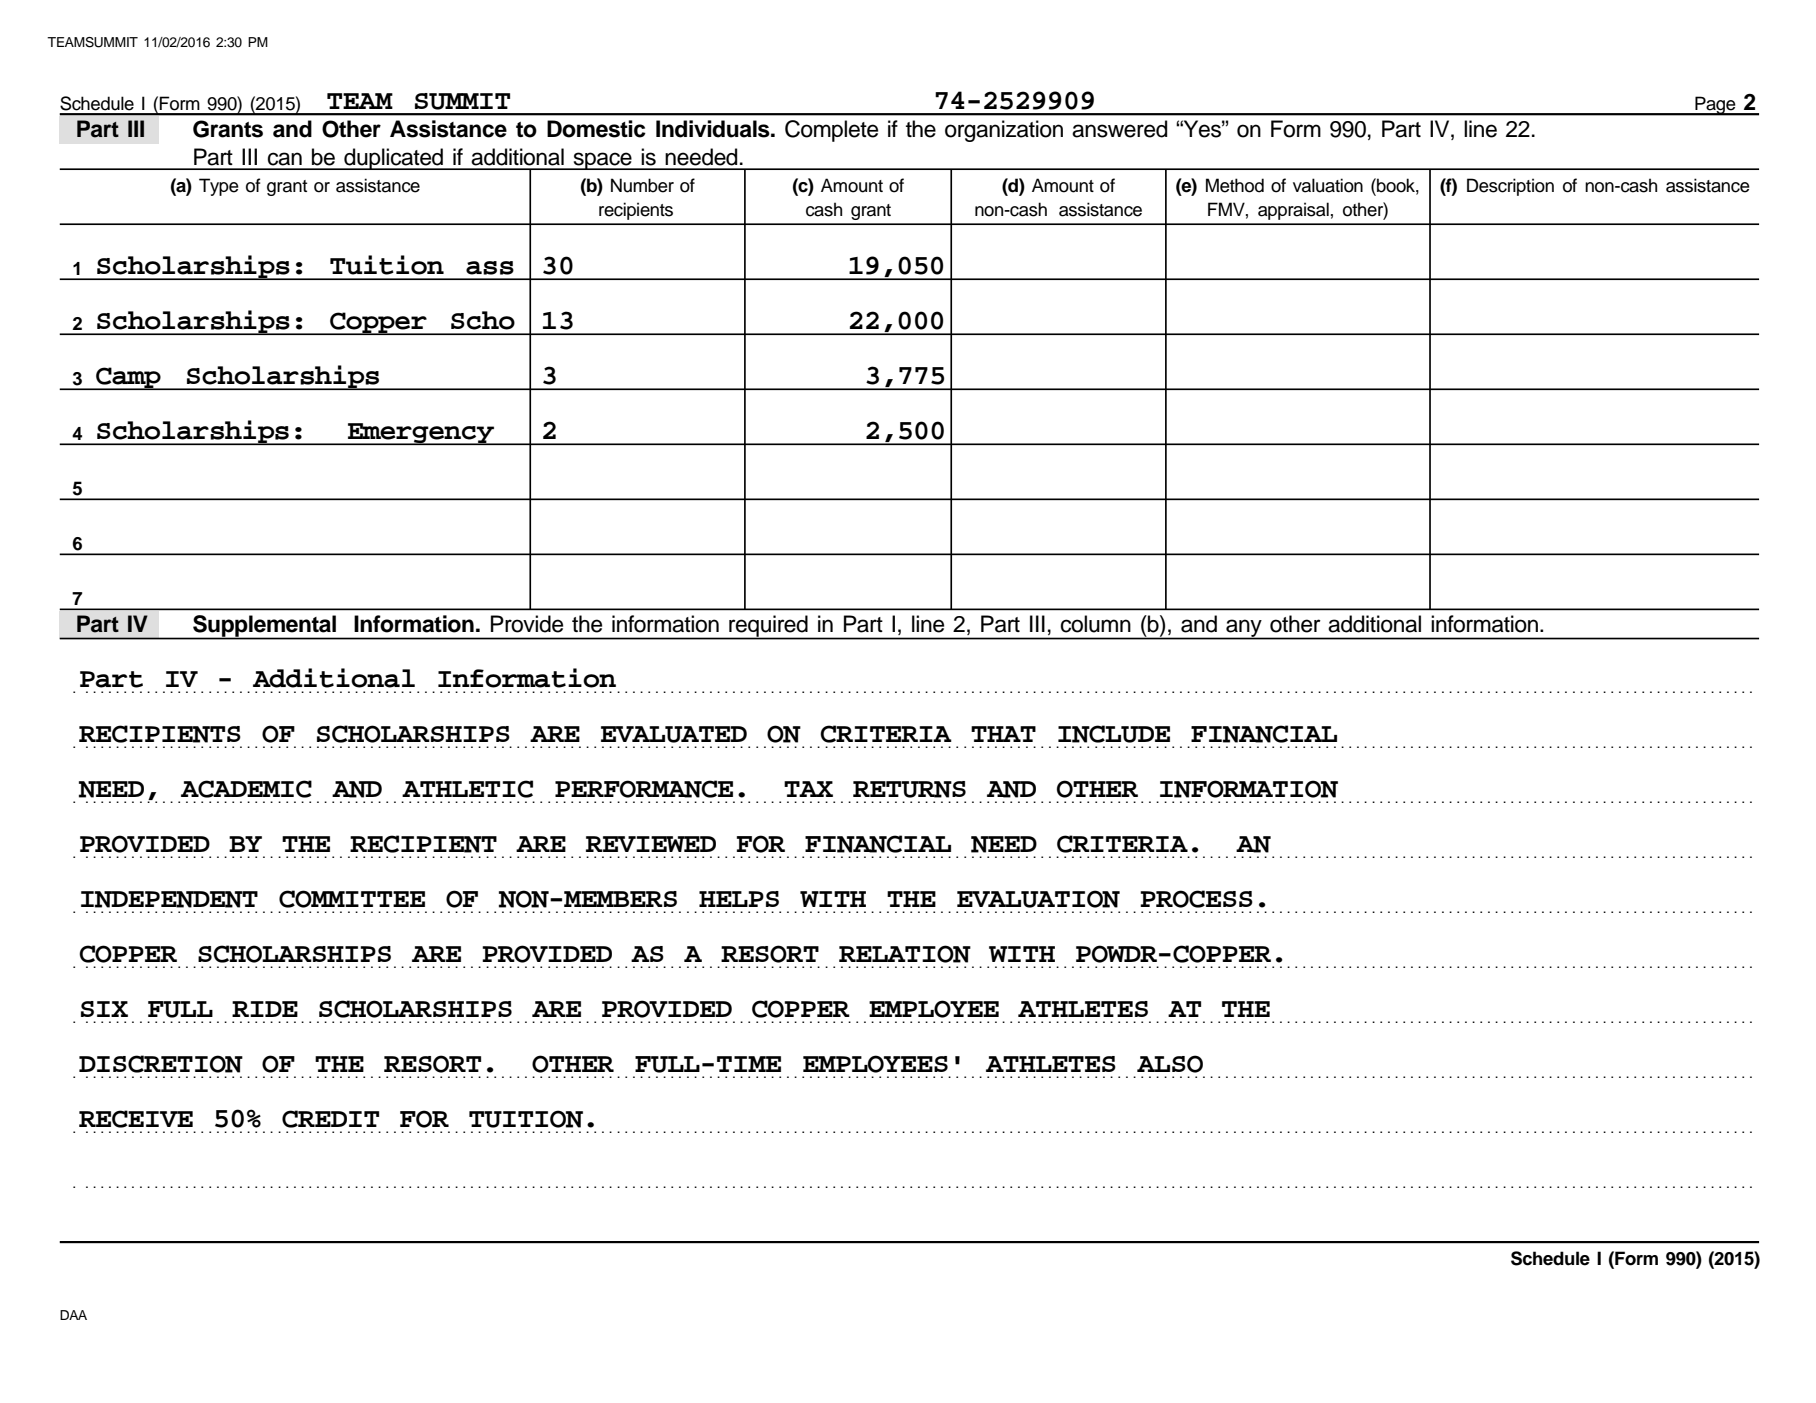  I want to click on duplicated, so click(394, 159).
